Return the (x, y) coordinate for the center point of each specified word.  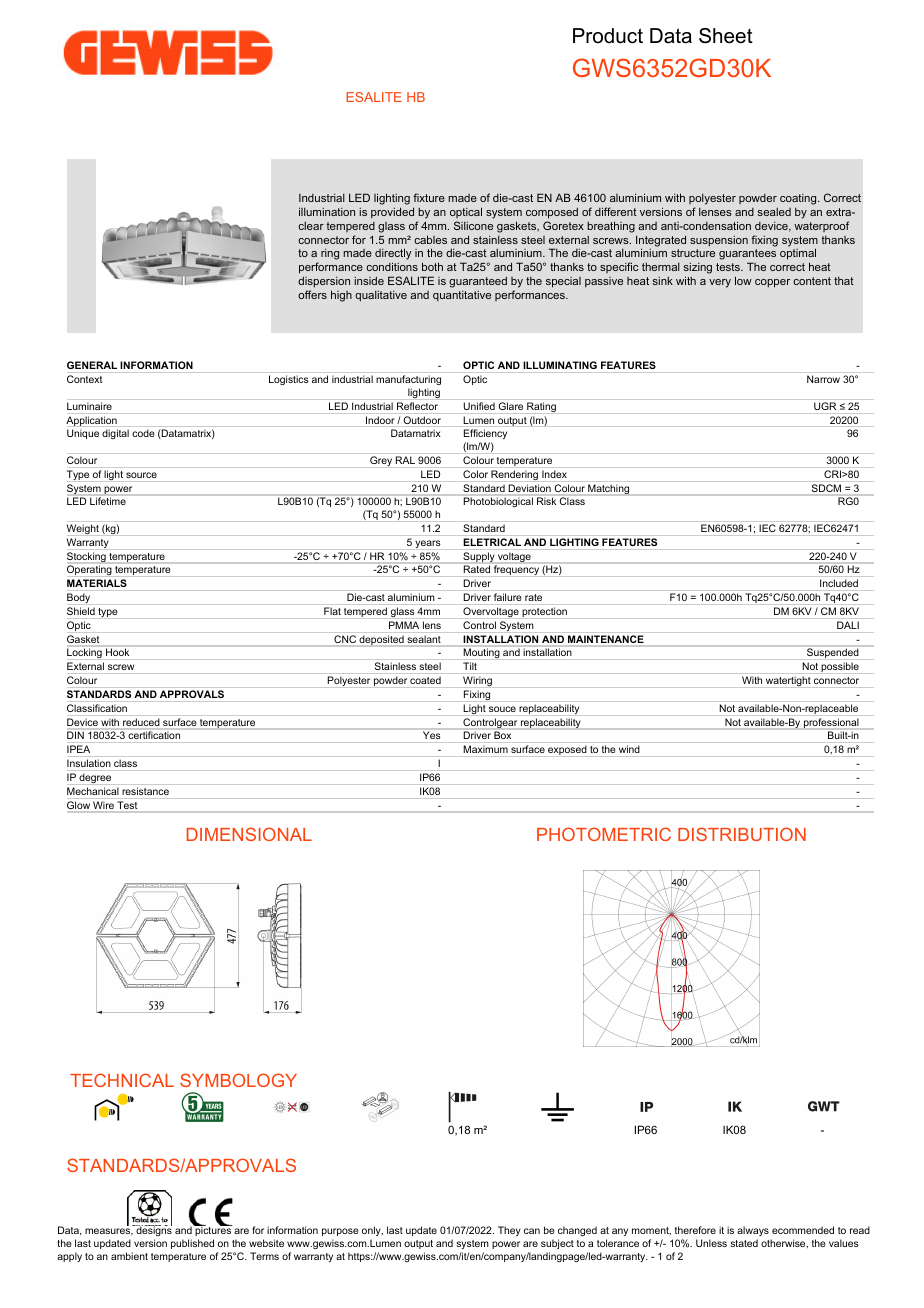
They (509, 1231)
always (753, 1231)
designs (153, 1230)
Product (608, 36)
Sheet (726, 36)
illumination (327, 211)
